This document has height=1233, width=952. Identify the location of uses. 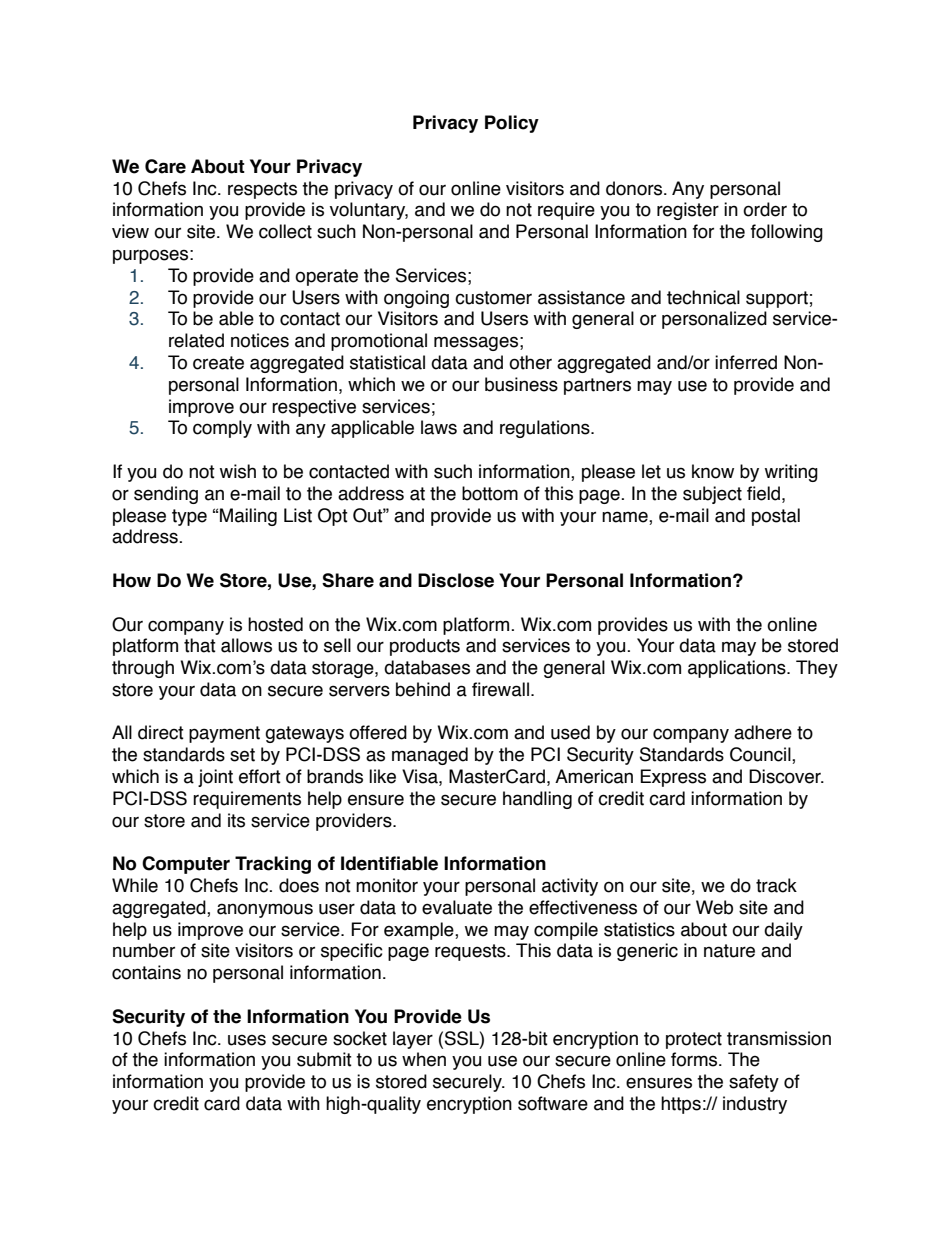
(247, 1040).
